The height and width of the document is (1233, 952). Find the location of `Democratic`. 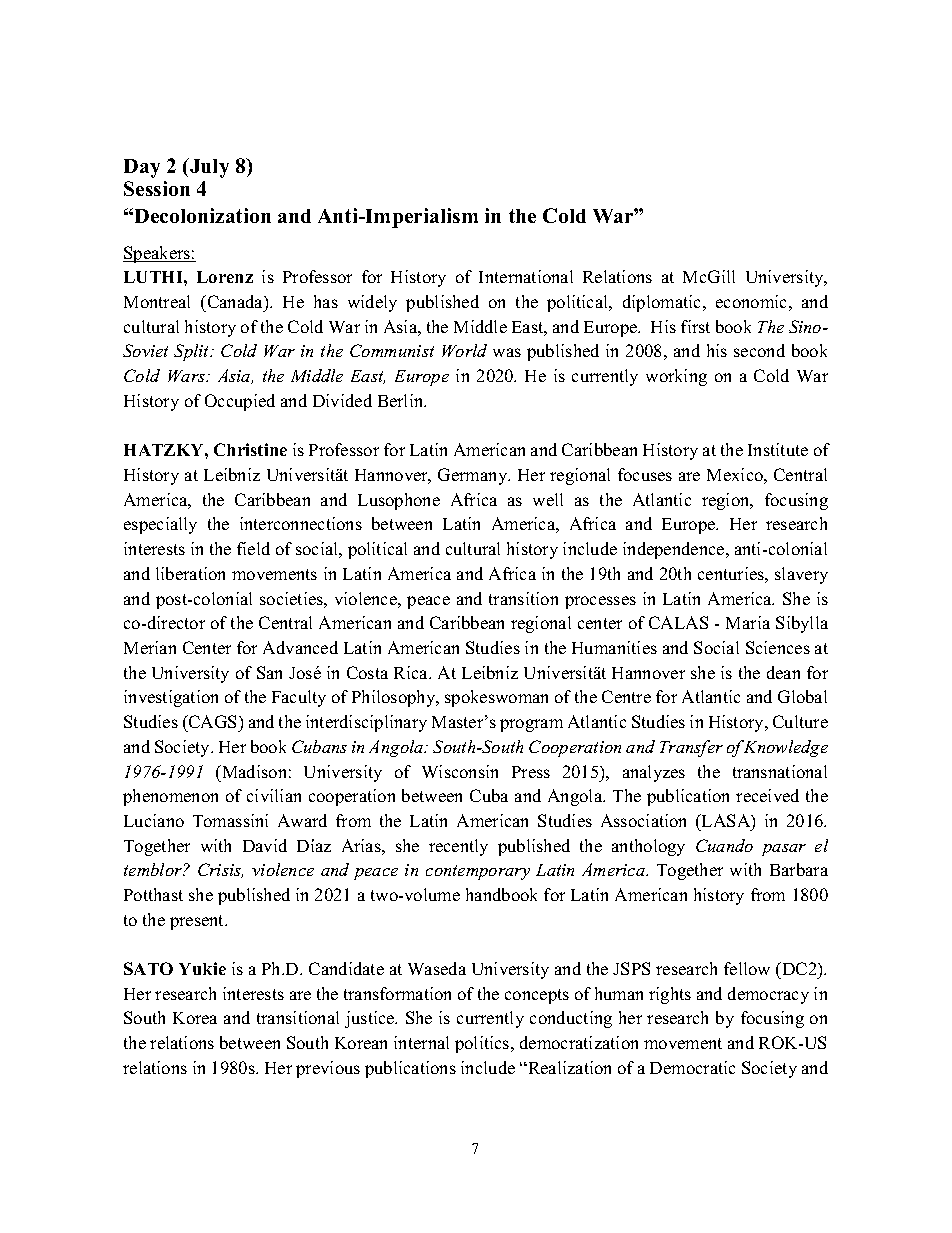

Democratic is located at coordinates (692, 1067).
